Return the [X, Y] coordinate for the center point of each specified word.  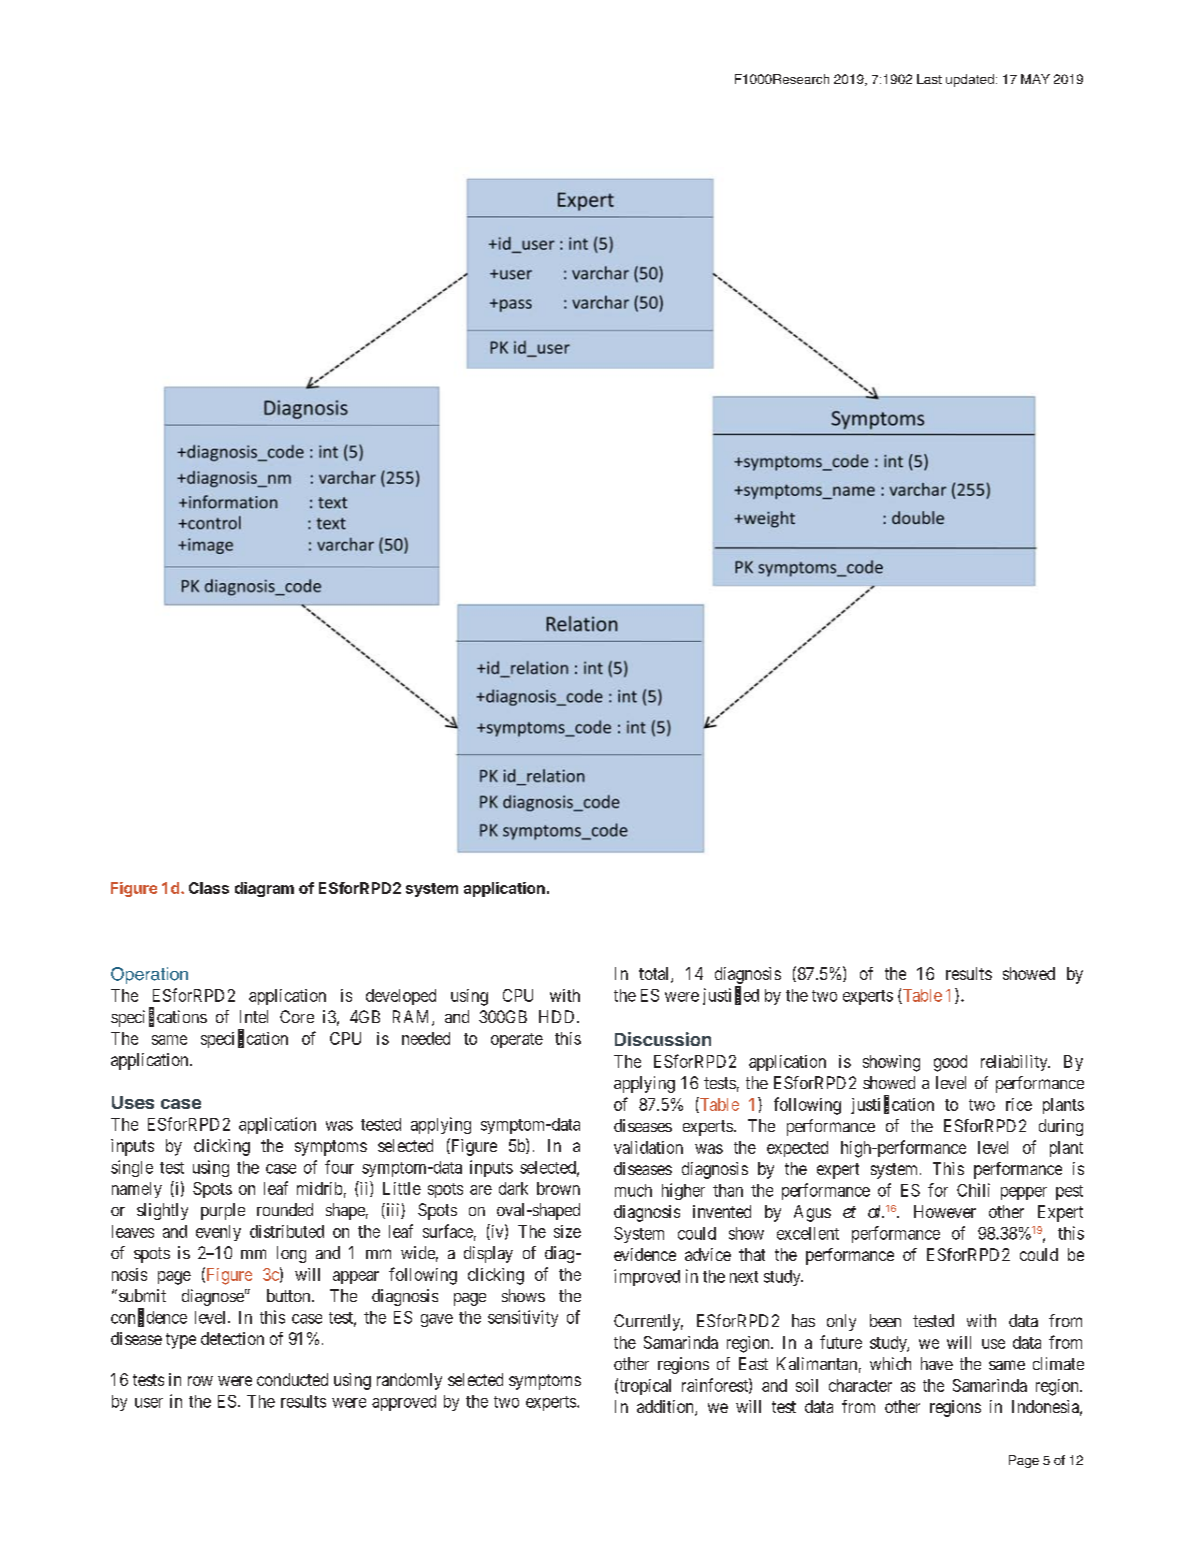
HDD [558, 1016]
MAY [1035, 79]
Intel [254, 1016]
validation [648, 1147]
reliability [1015, 1063]
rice [1019, 1104]
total [655, 975]
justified [731, 996]
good [950, 1063]
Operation [149, 975]
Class [209, 888]
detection [232, 1338]
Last [929, 79]
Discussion [663, 1039]
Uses [133, 1102]
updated [970, 80]
